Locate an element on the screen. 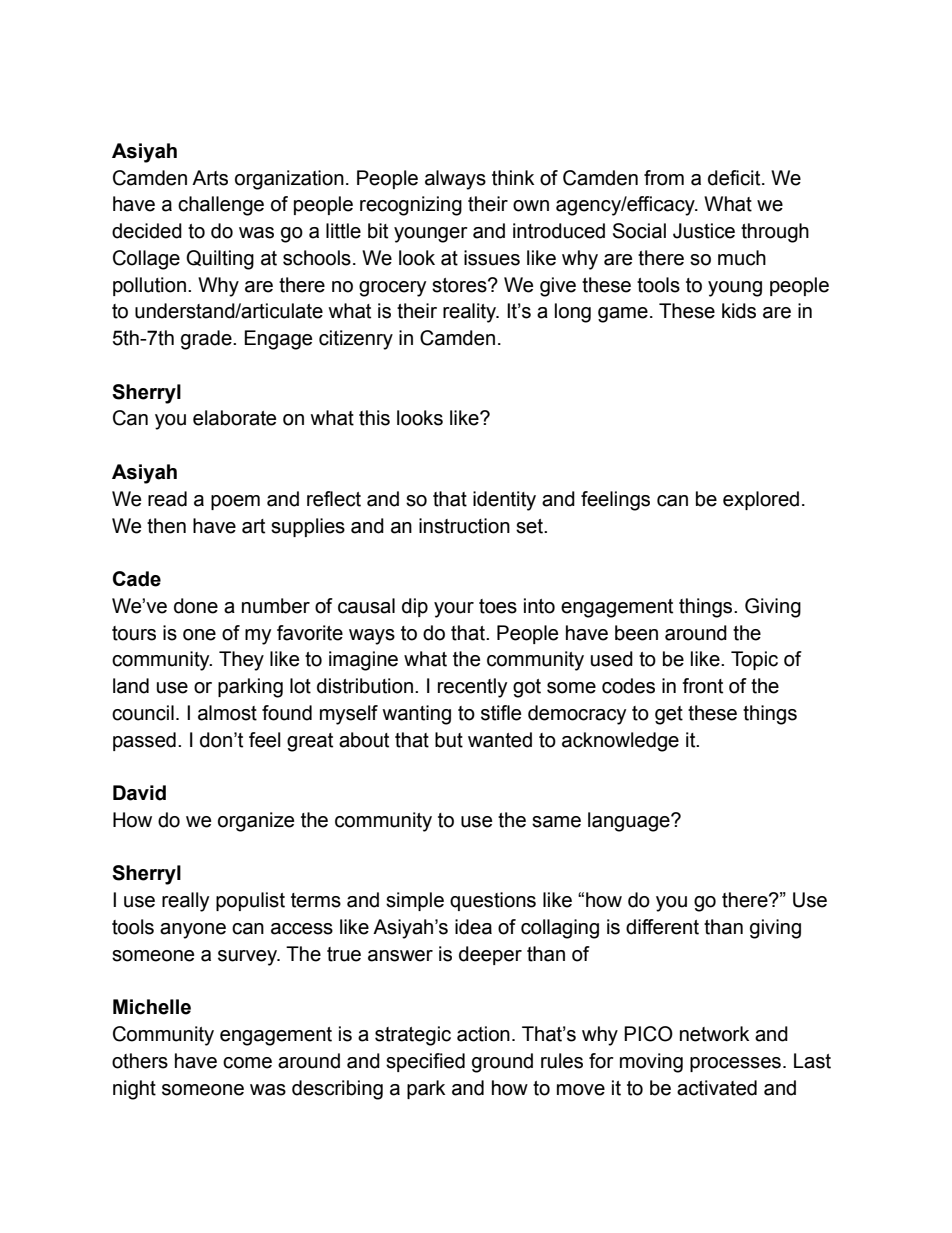 The width and height of the screenshot is (952, 1233). think is located at coordinates (513, 178).
